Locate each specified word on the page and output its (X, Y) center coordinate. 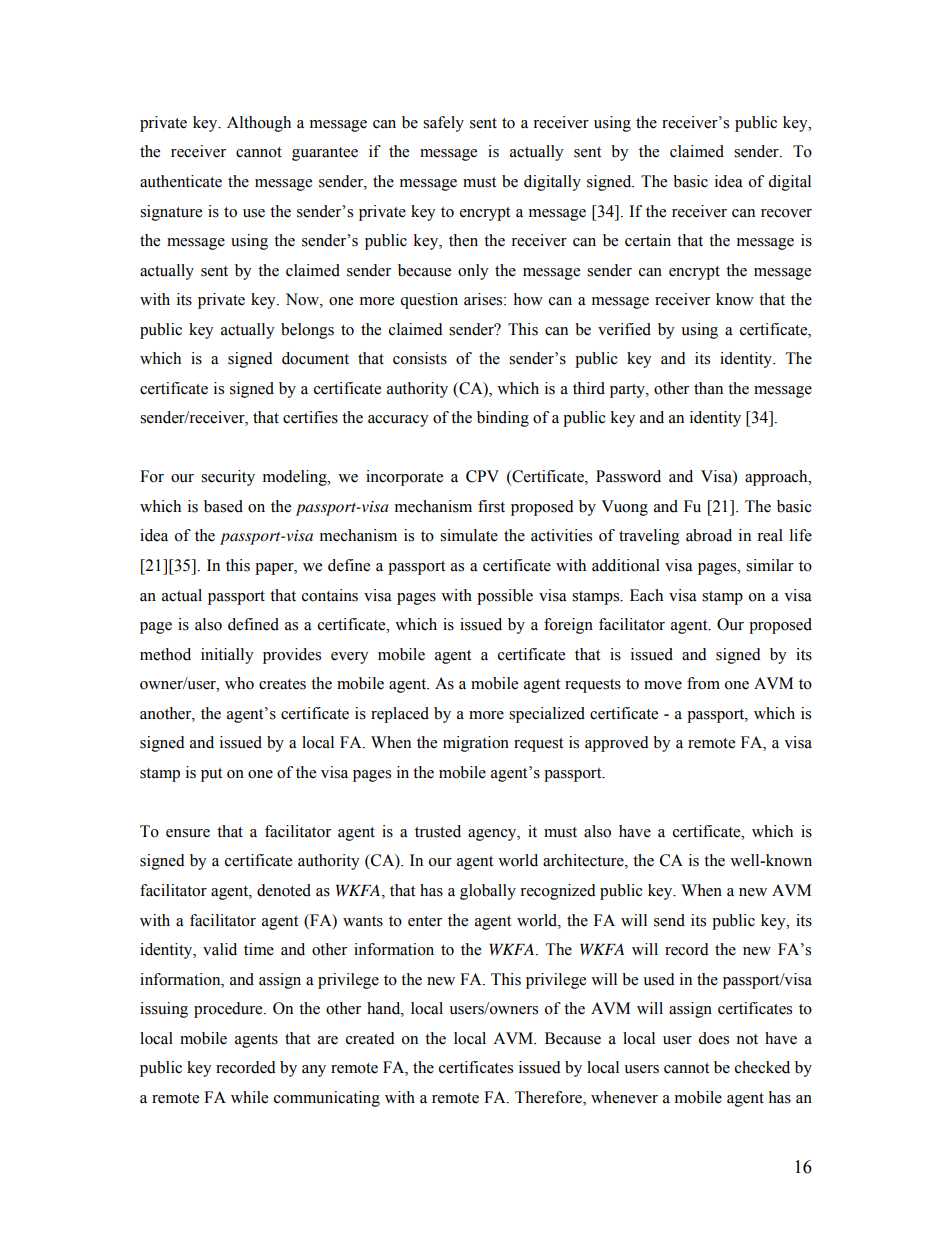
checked (762, 1067)
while (249, 1097)
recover (786, 213)
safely (443, 124)
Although (259, 124)
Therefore (549, 1097)
